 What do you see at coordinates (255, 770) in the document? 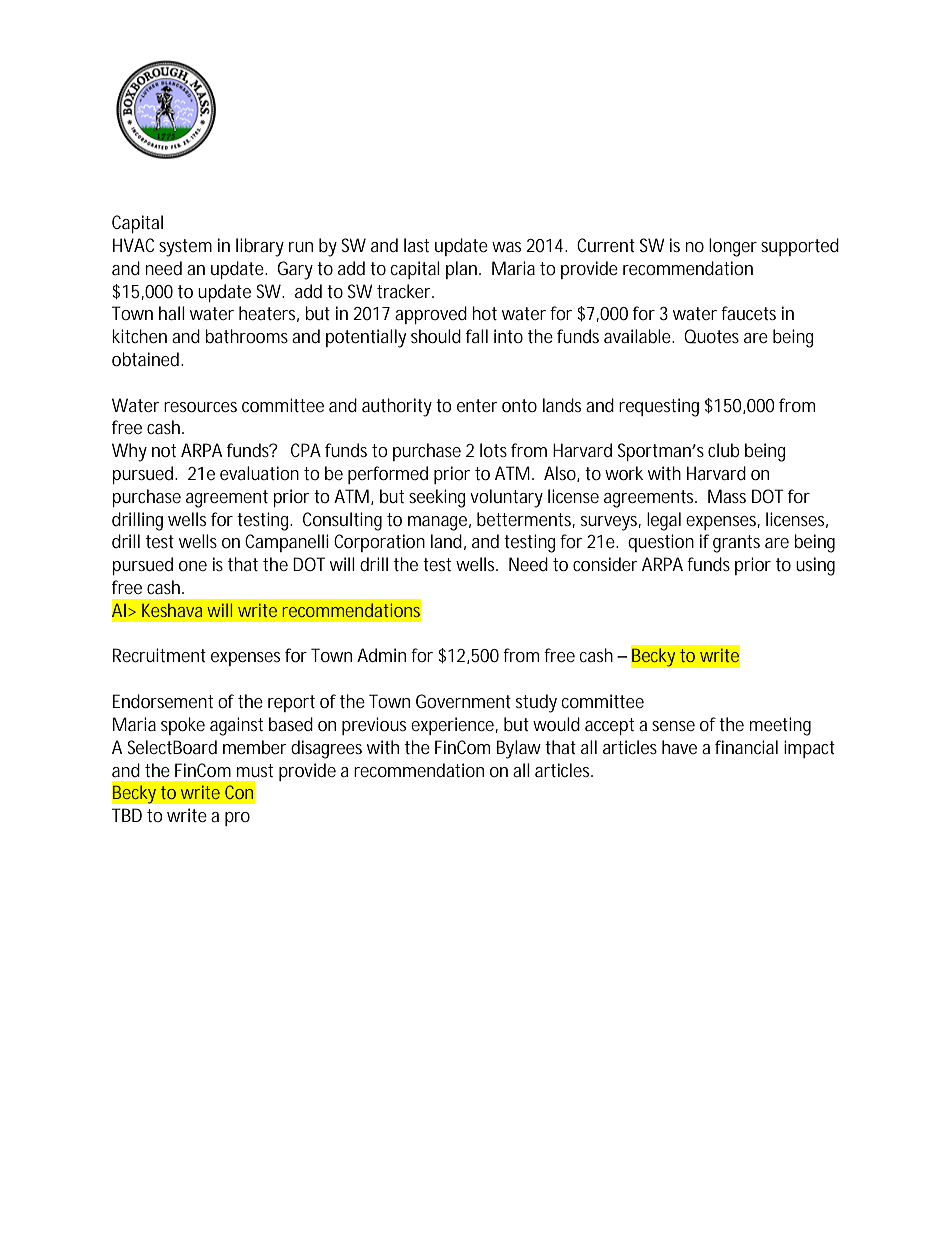
I see `must` at bounding box center [255, 770].
